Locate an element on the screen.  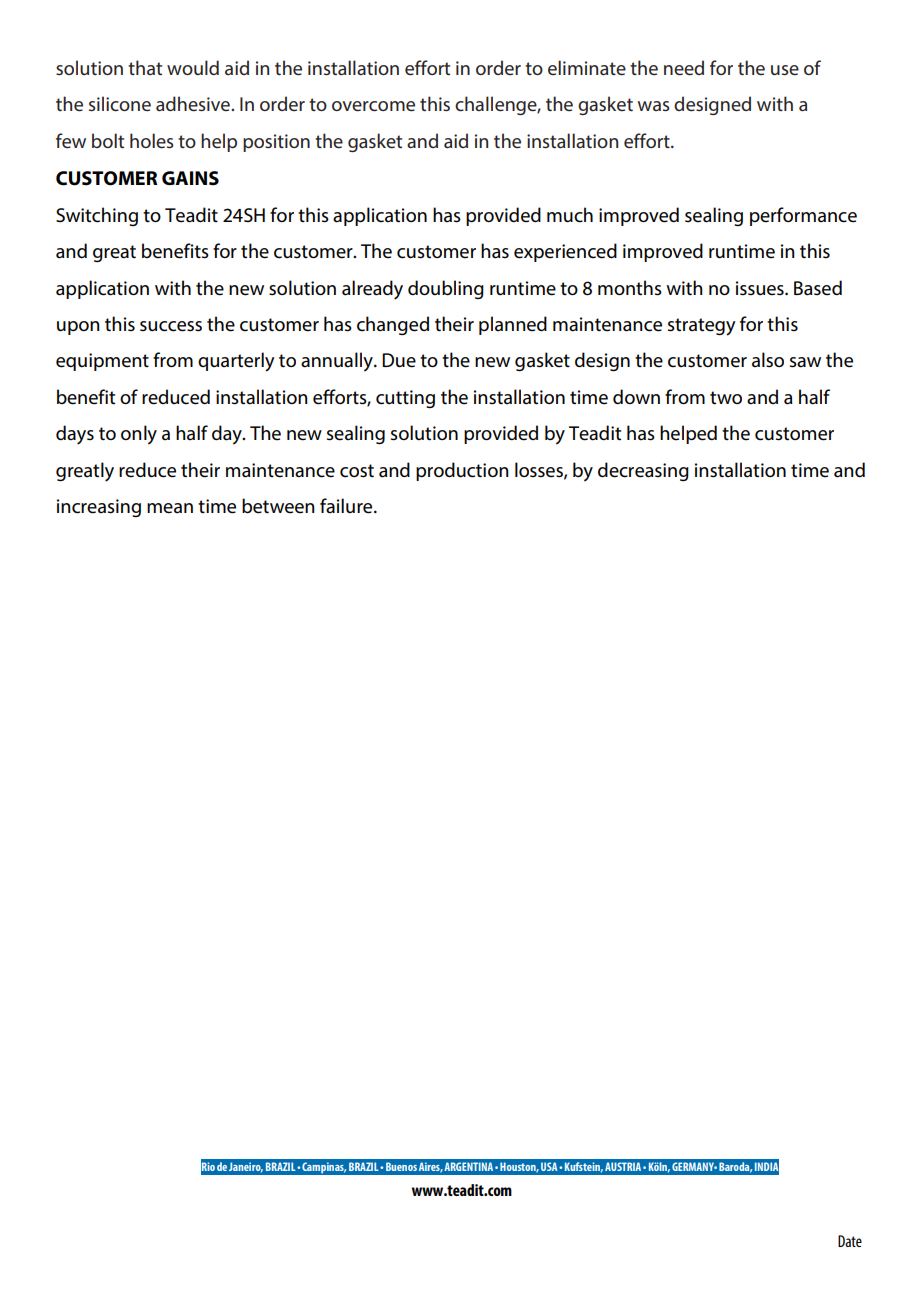
use is located at coordinates (785, 70).
